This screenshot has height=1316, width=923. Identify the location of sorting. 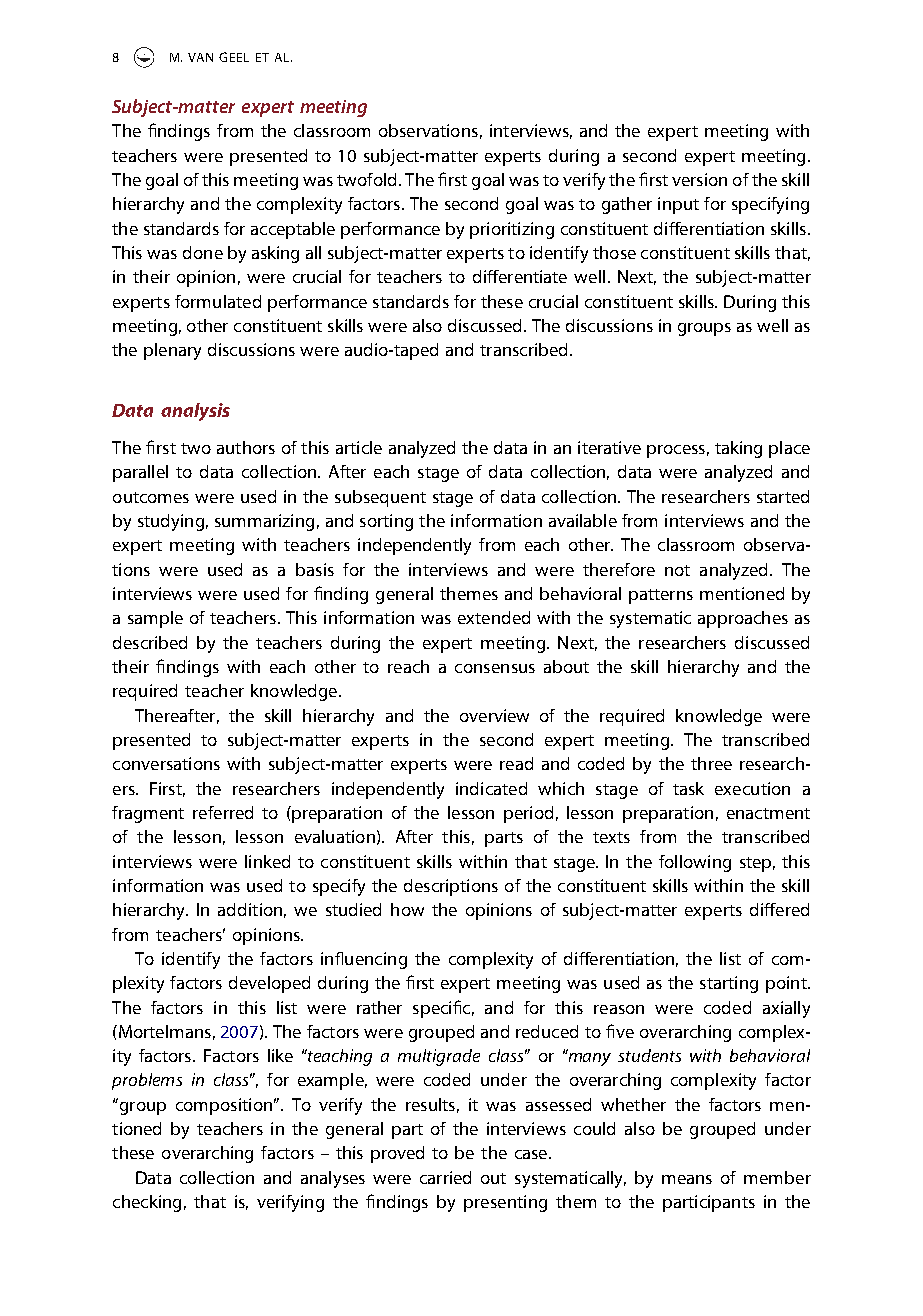
(386, 522).
